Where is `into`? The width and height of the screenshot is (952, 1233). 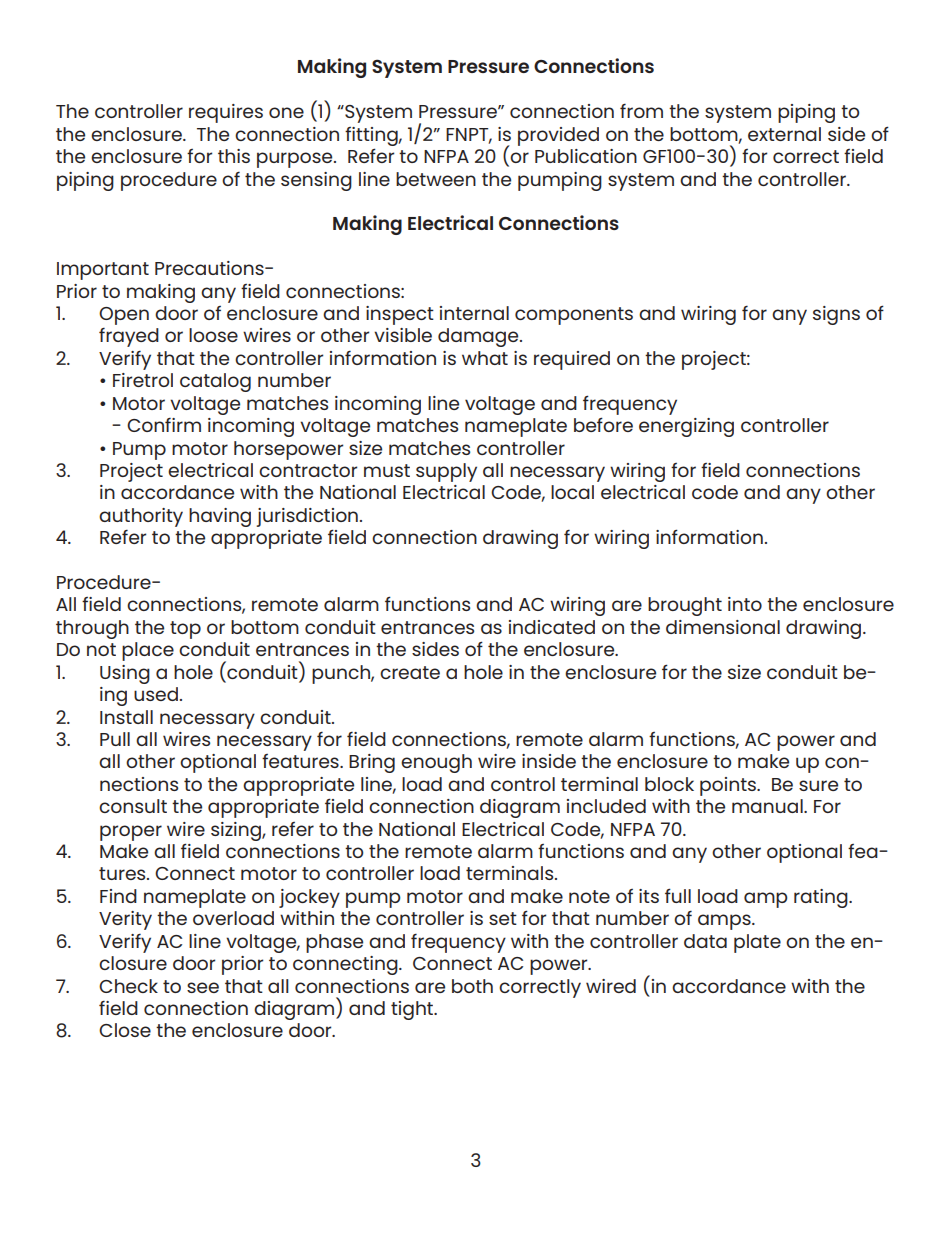 into is located at coordinates (745, 604).
